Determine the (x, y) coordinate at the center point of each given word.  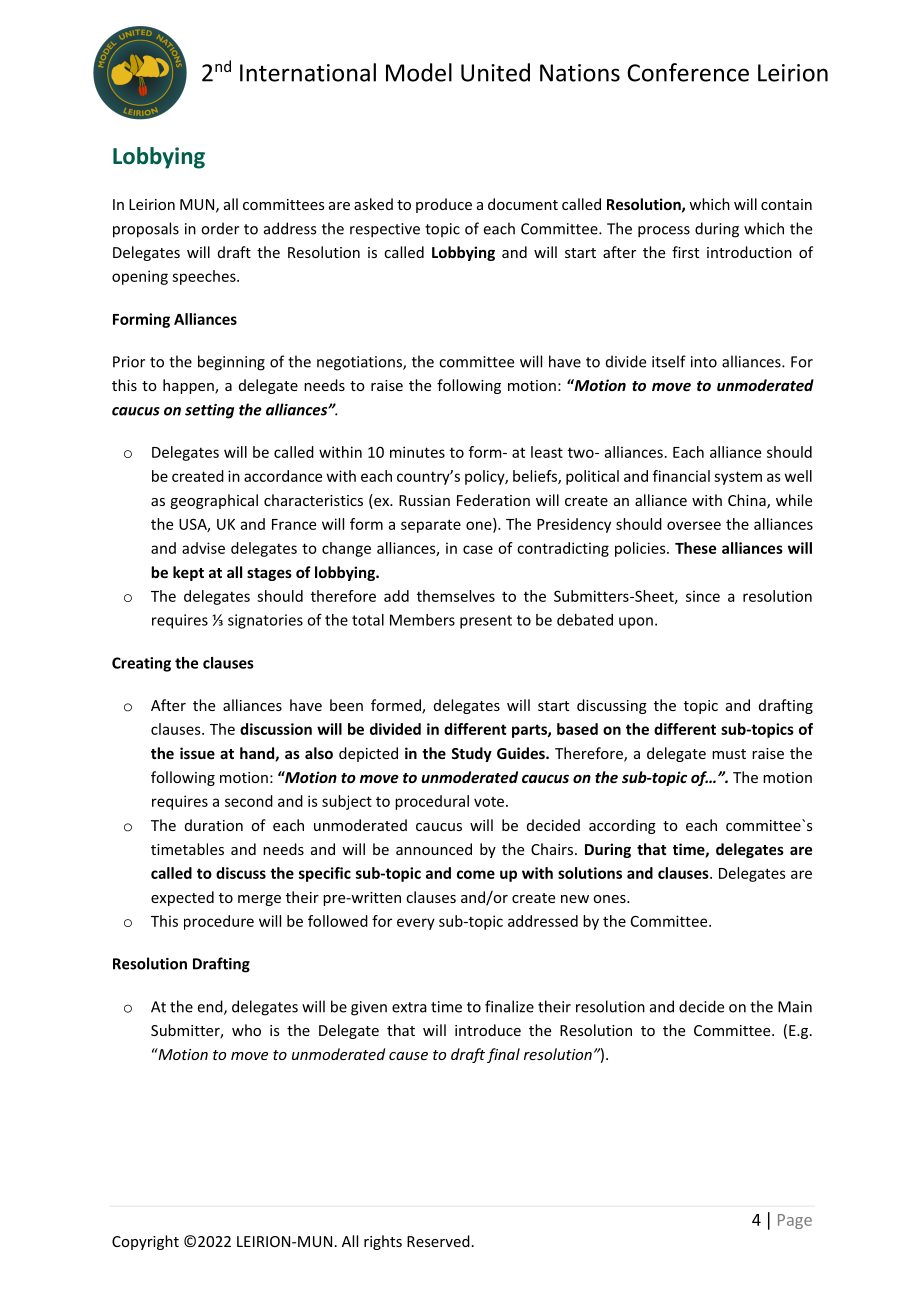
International (308, 72)
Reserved (438, 1241)
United (495, 72)
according (622, 826)
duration (214, 825)
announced (434, 849)
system (738, 478)
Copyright (145, 1242)
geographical (214, 501)
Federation (493, 500)
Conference (688, 72)
